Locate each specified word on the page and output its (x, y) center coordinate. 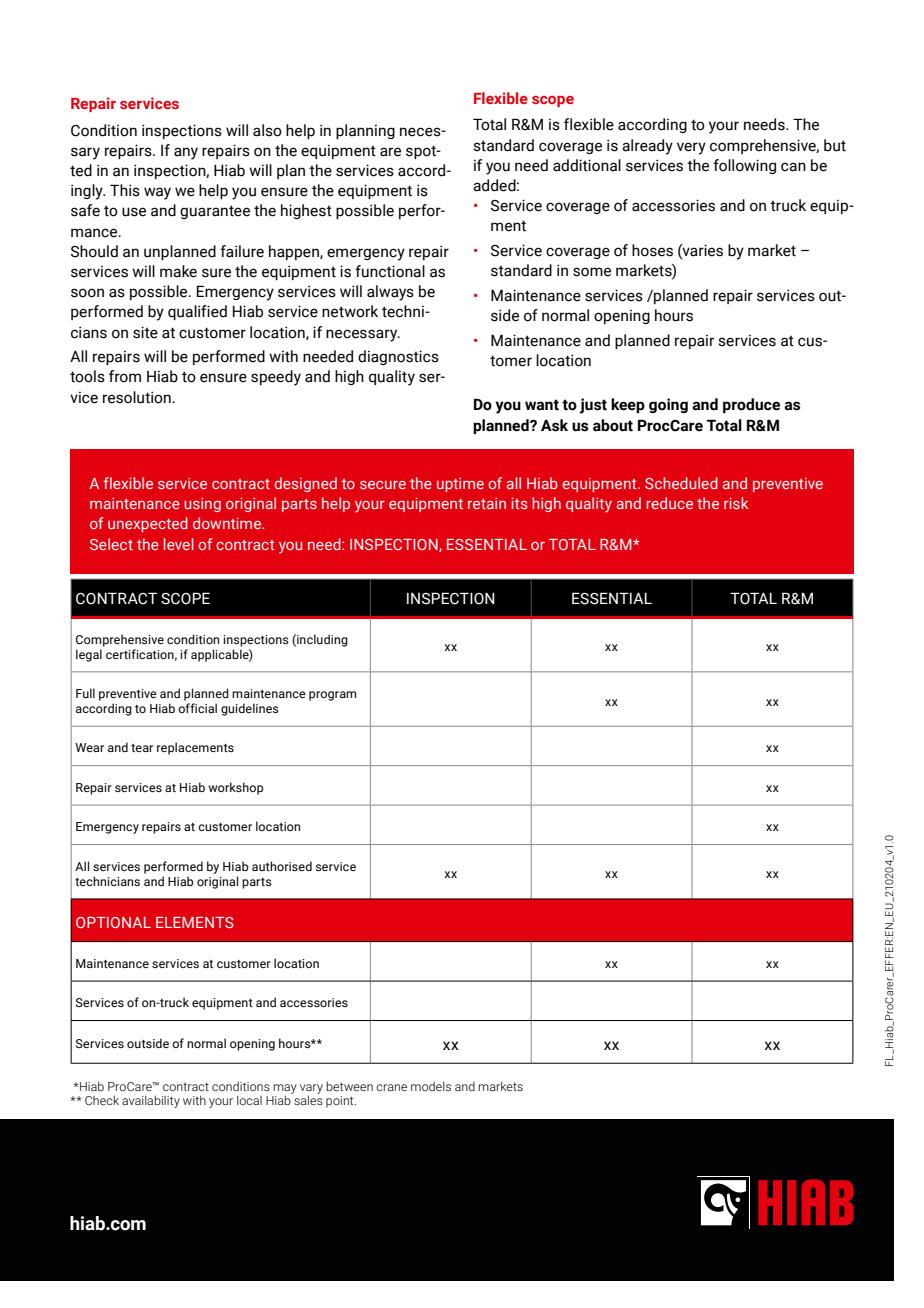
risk (736, 503)
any (186, 153)
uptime (460, 485)
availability (151, 1101)
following (744, 166)
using (202, 505)
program (332, 696)
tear (142, 748)
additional (587, 165)
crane (391, 1087)
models (431, 1086)
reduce (669, 503)
